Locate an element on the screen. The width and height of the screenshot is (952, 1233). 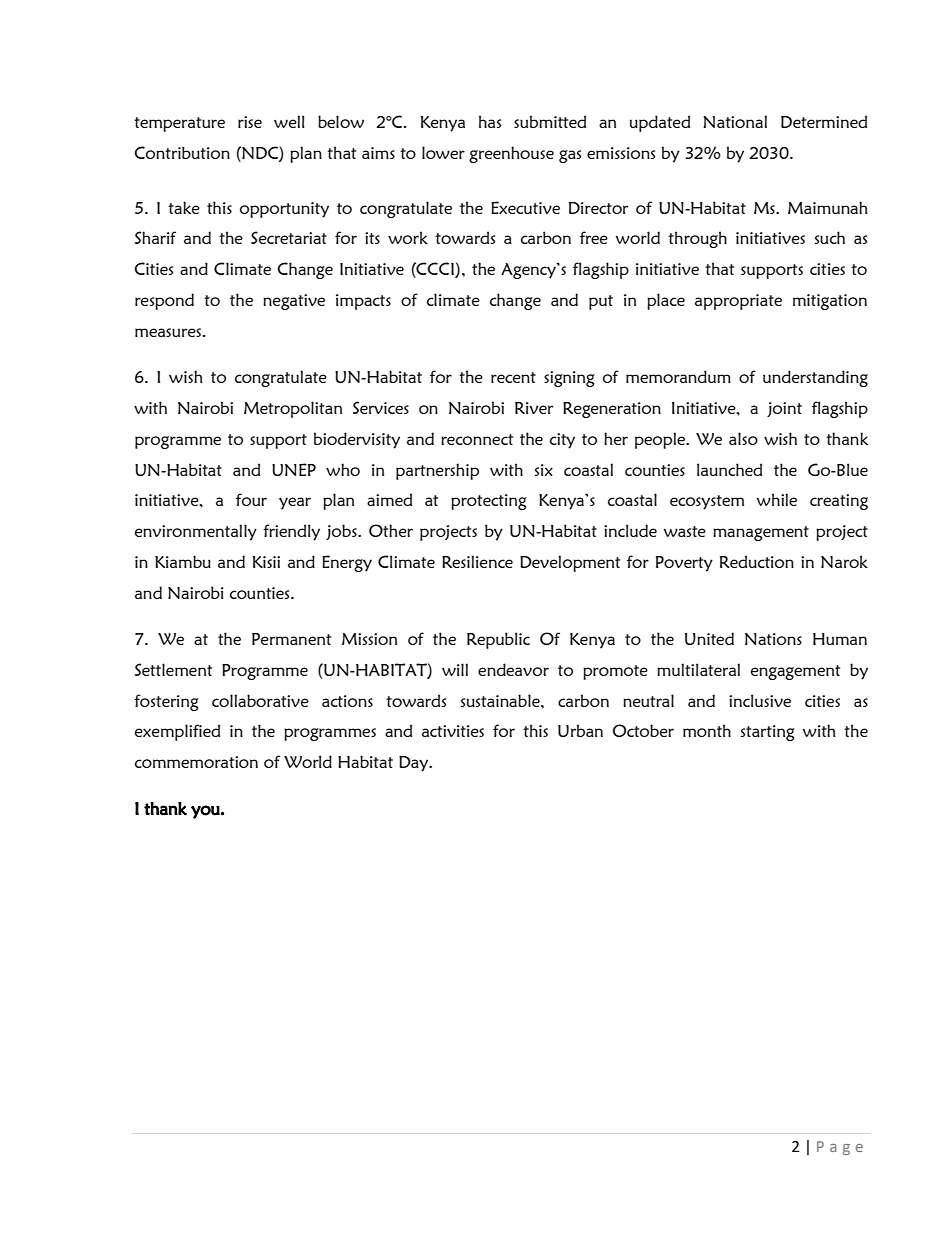
management is located at coordinates (761, 533).
